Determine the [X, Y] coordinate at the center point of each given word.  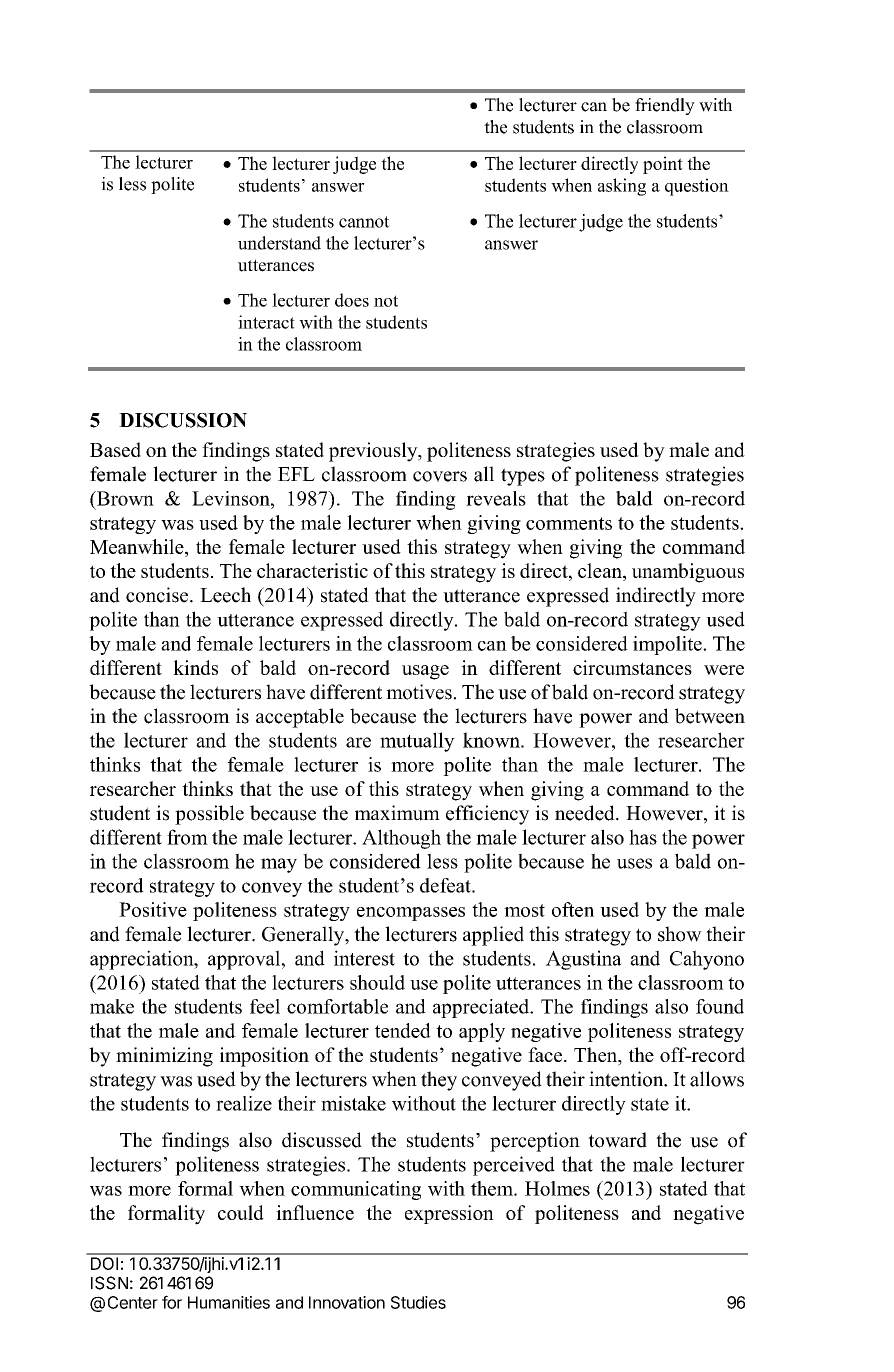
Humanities [229, 1302]
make [112, 1006]
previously [374, 452]
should [377, 982]
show [680, 934]
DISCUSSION [183, 420]
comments [569, 523]
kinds [195, 667]
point [663, 165]
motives [419, 692]
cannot [364, 222]
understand [279, 243]
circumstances [632, 667]
